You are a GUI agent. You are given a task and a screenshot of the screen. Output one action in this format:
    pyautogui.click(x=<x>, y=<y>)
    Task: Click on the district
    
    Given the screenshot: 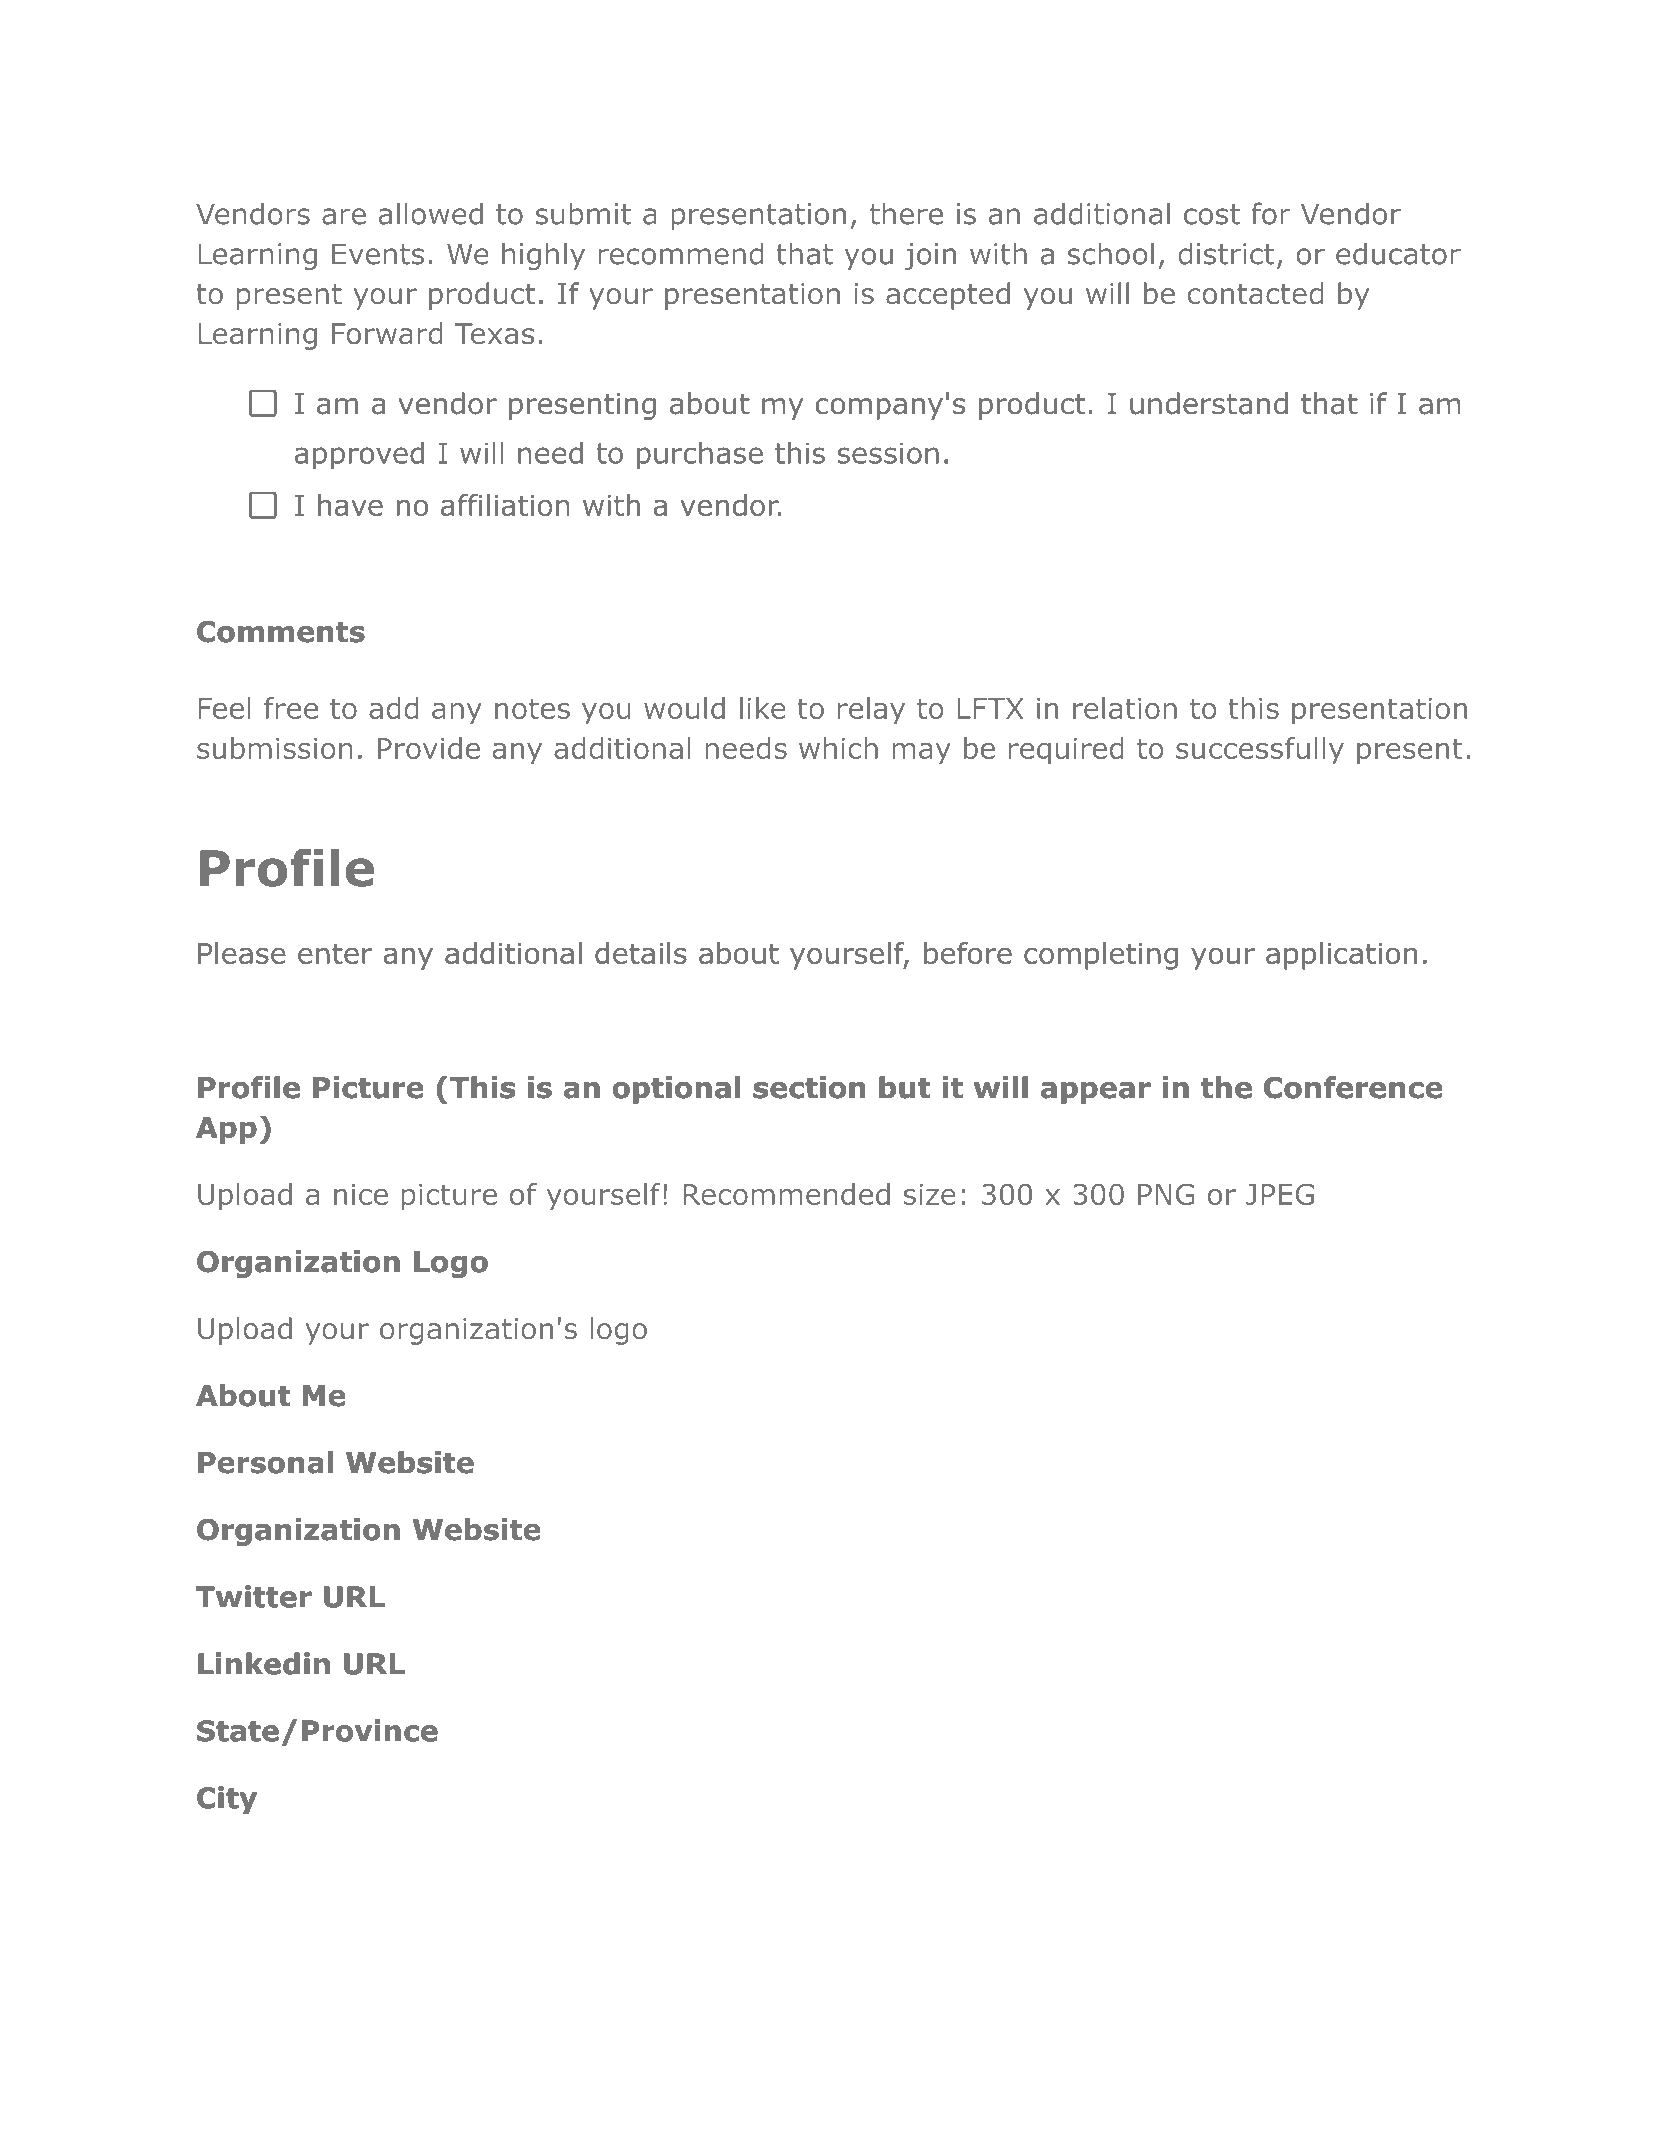 What is the action you would take?
    pyautogui.click(x=1226, y=253)
